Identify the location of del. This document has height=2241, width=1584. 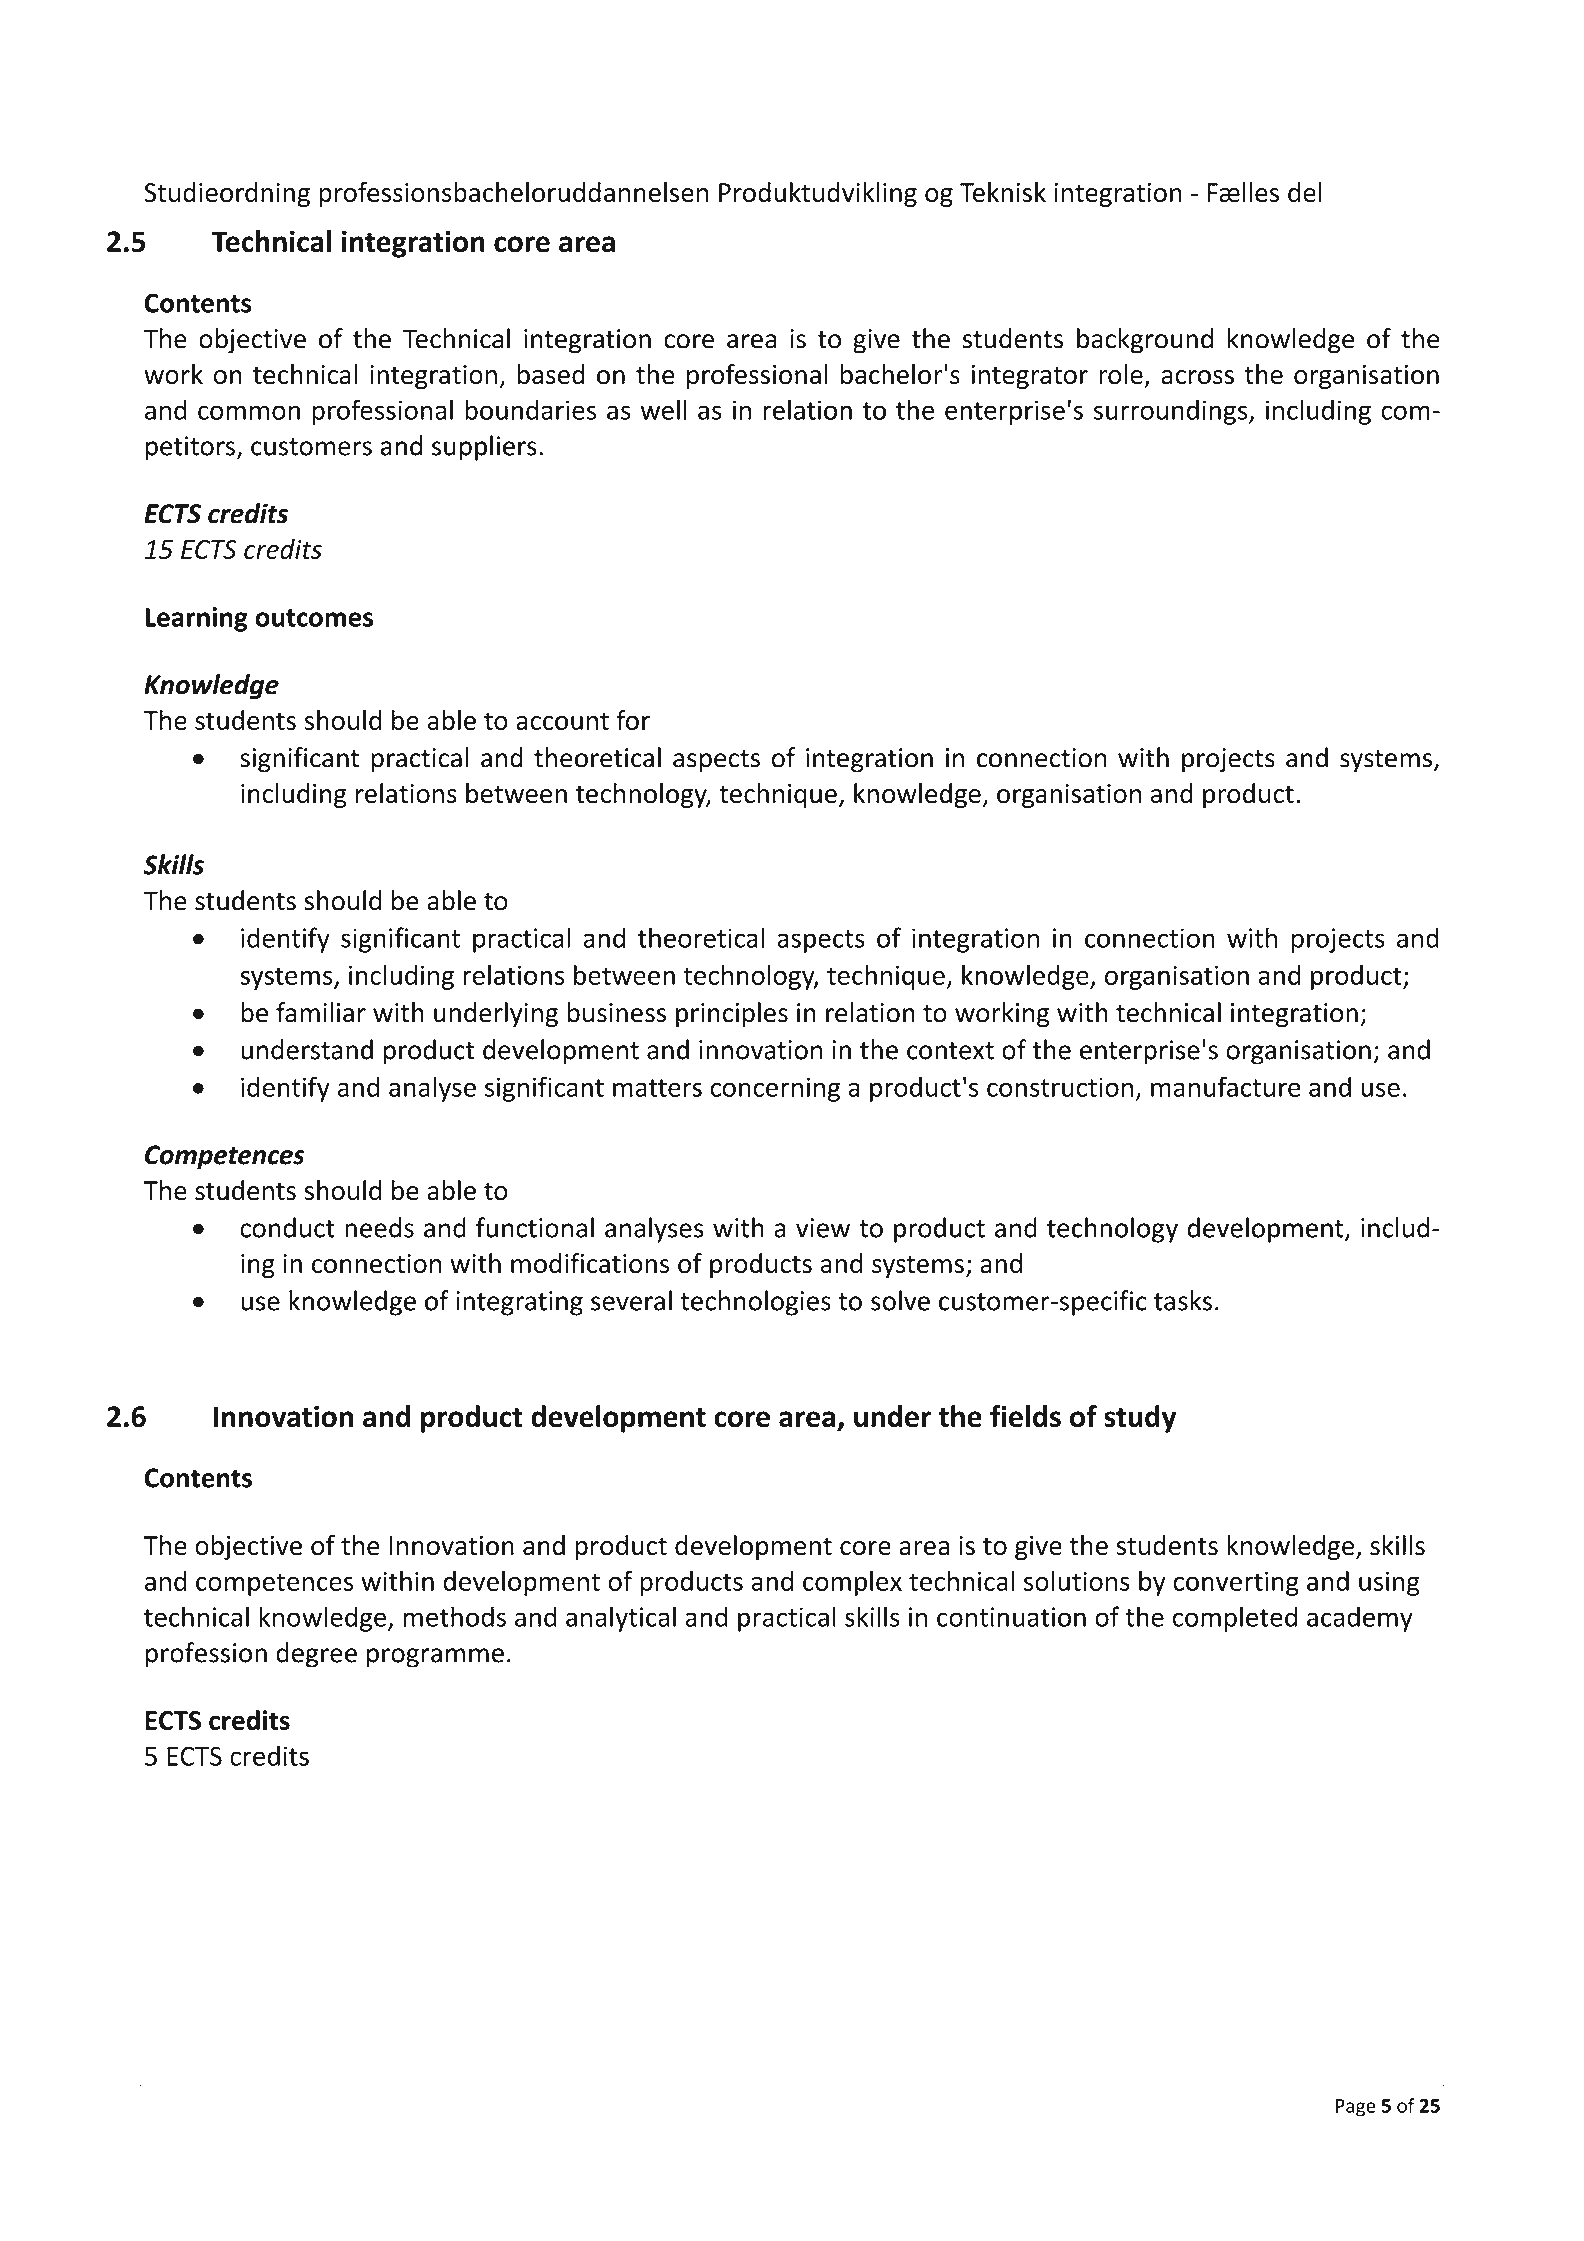
(1305, 192).
